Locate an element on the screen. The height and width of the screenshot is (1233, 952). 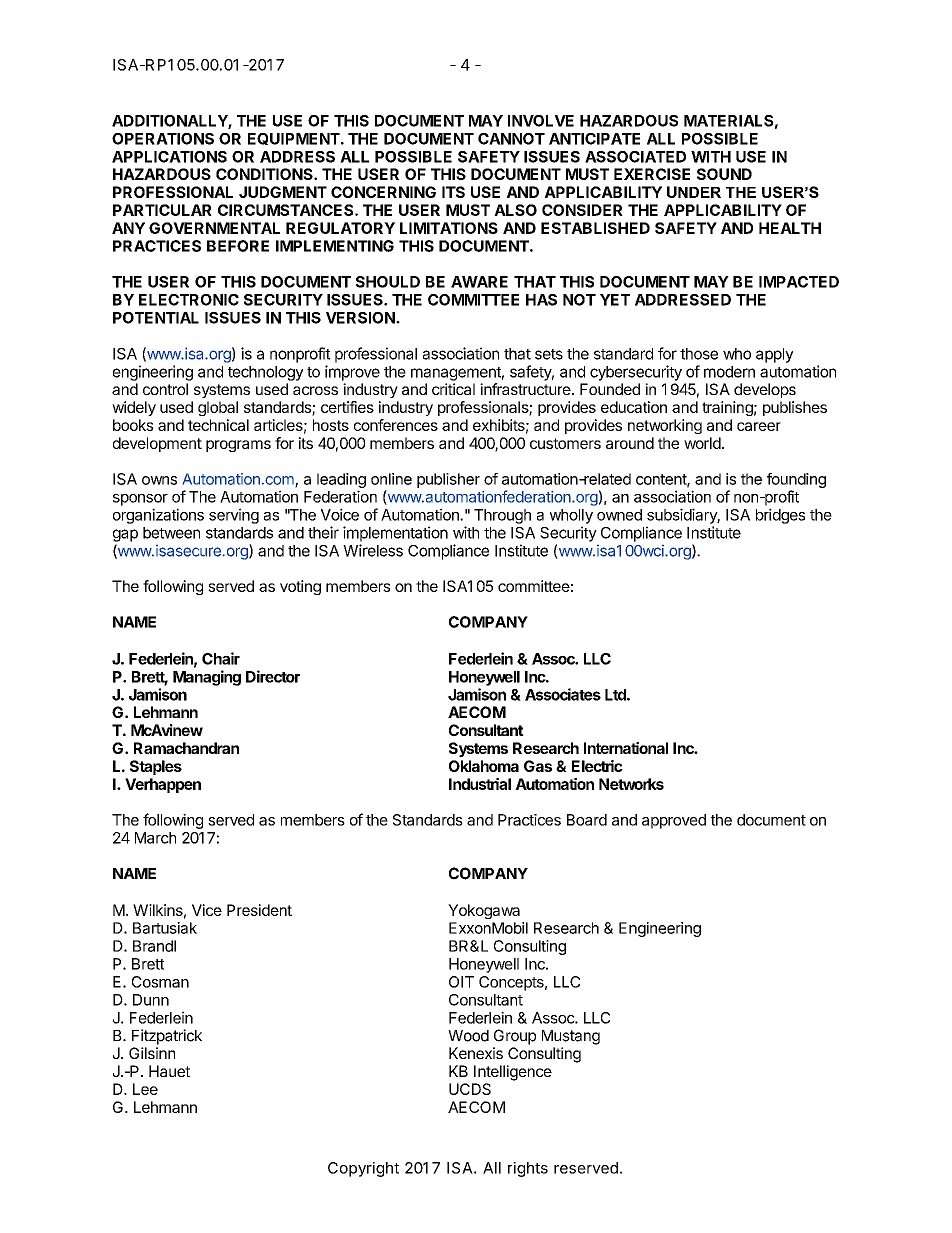
rights is located at coordinates (528, 1169).
